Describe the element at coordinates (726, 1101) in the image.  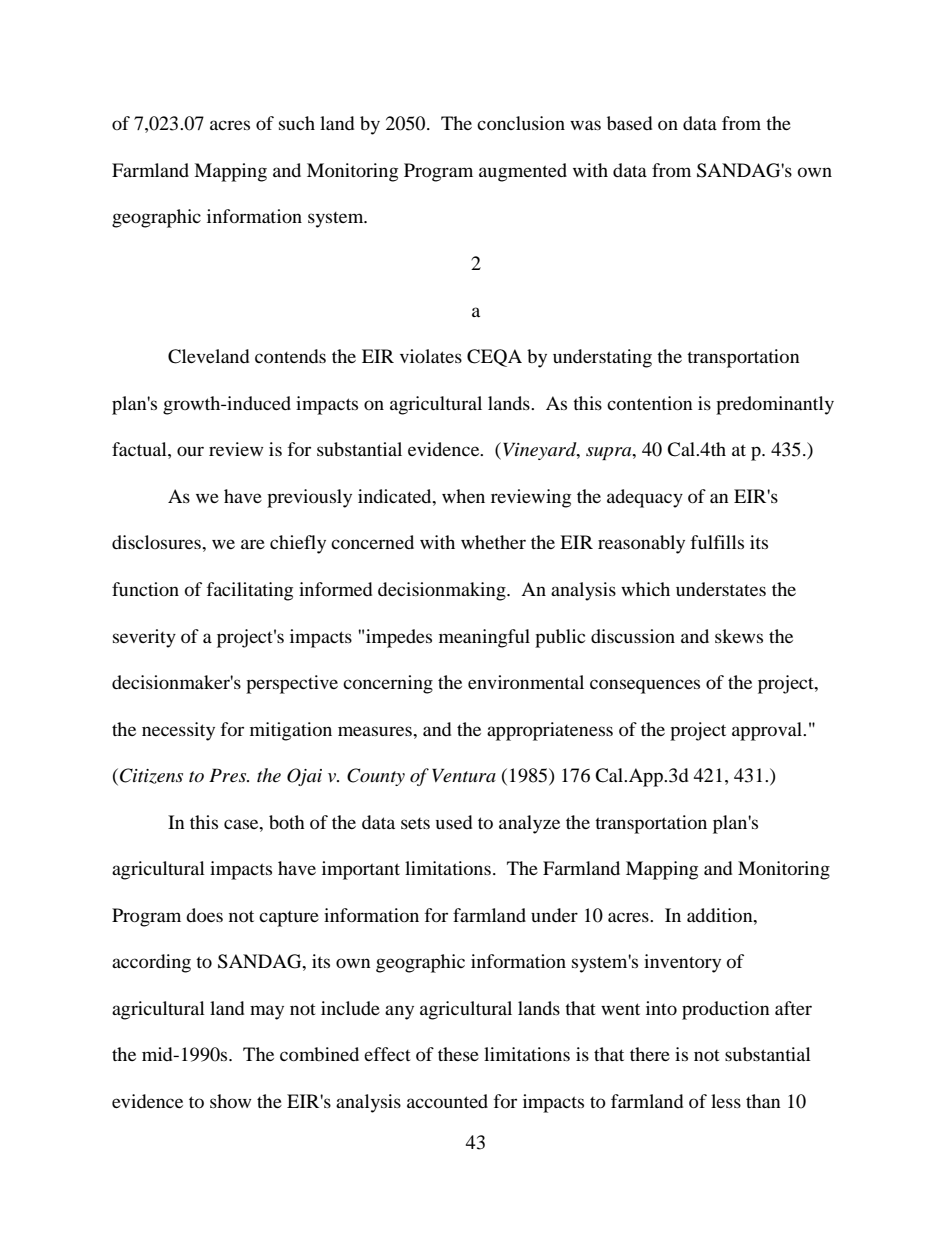
I see `less` at that location.
